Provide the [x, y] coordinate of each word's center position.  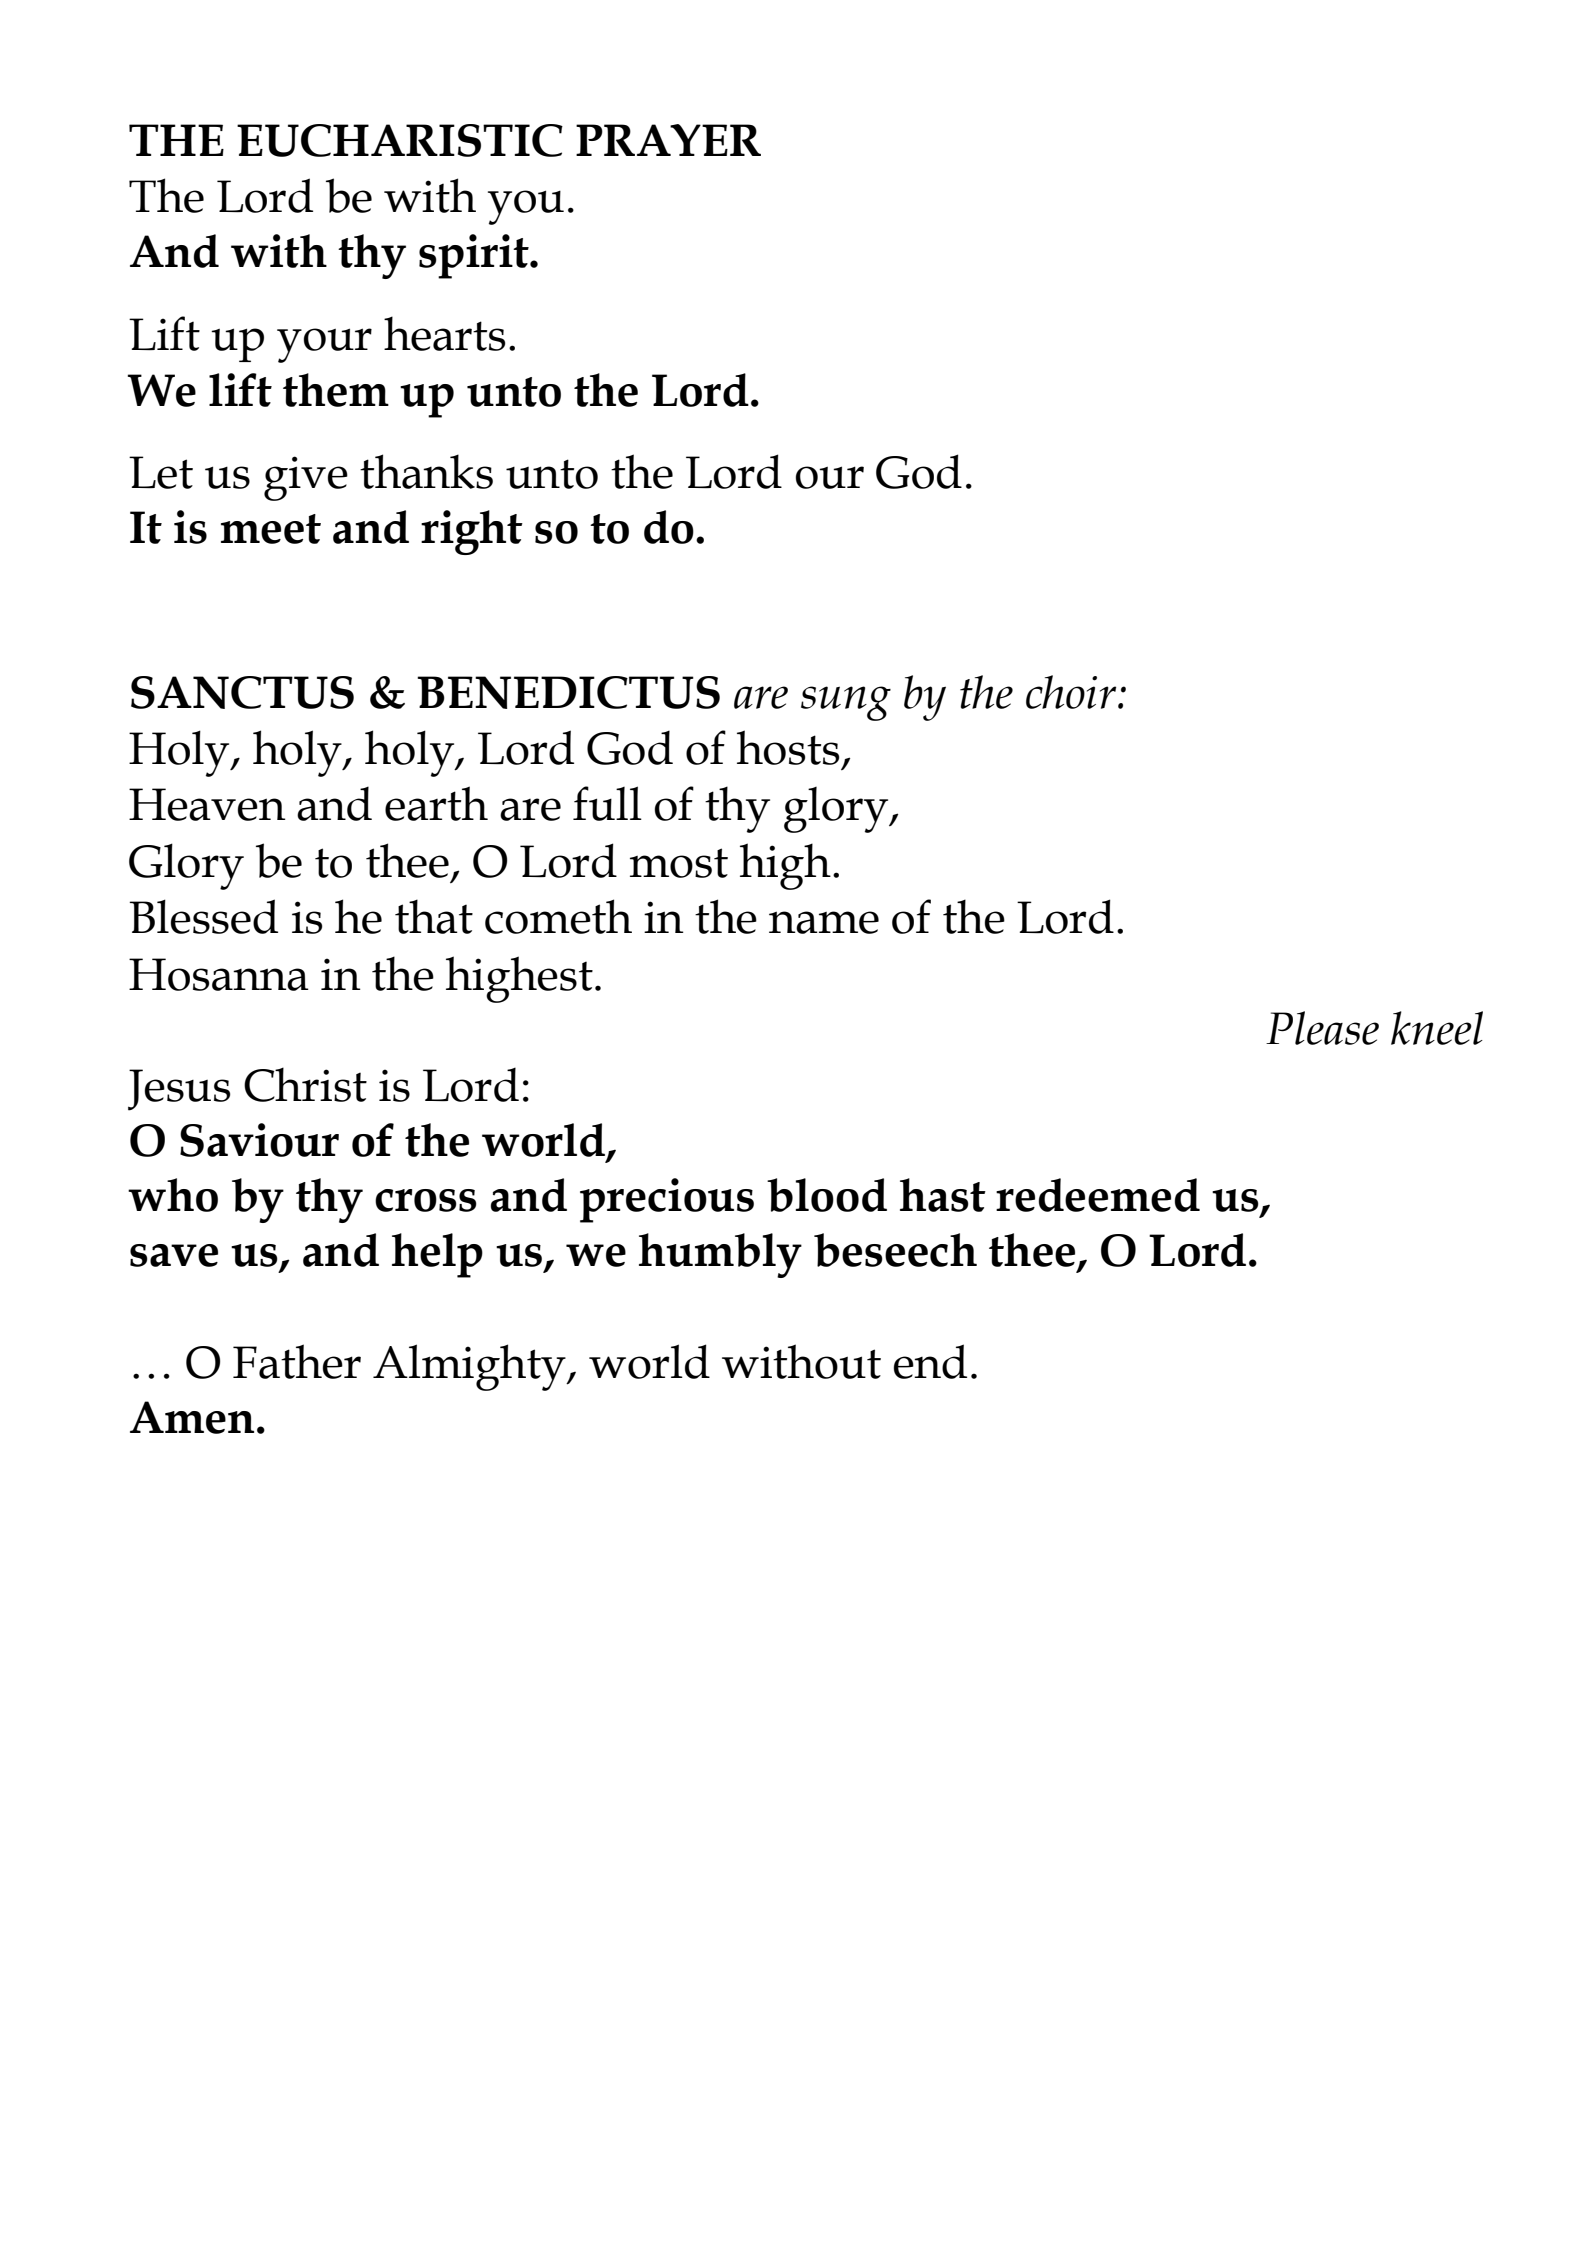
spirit [475, 256]
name [824, 922]
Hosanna [219, 974]
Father [297, 1361]
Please [1322, 1028]
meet [271, 529]
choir [1072, 692]
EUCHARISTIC [400, 140]
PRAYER [668, 140]
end [930, 1361]
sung [846, 703]
